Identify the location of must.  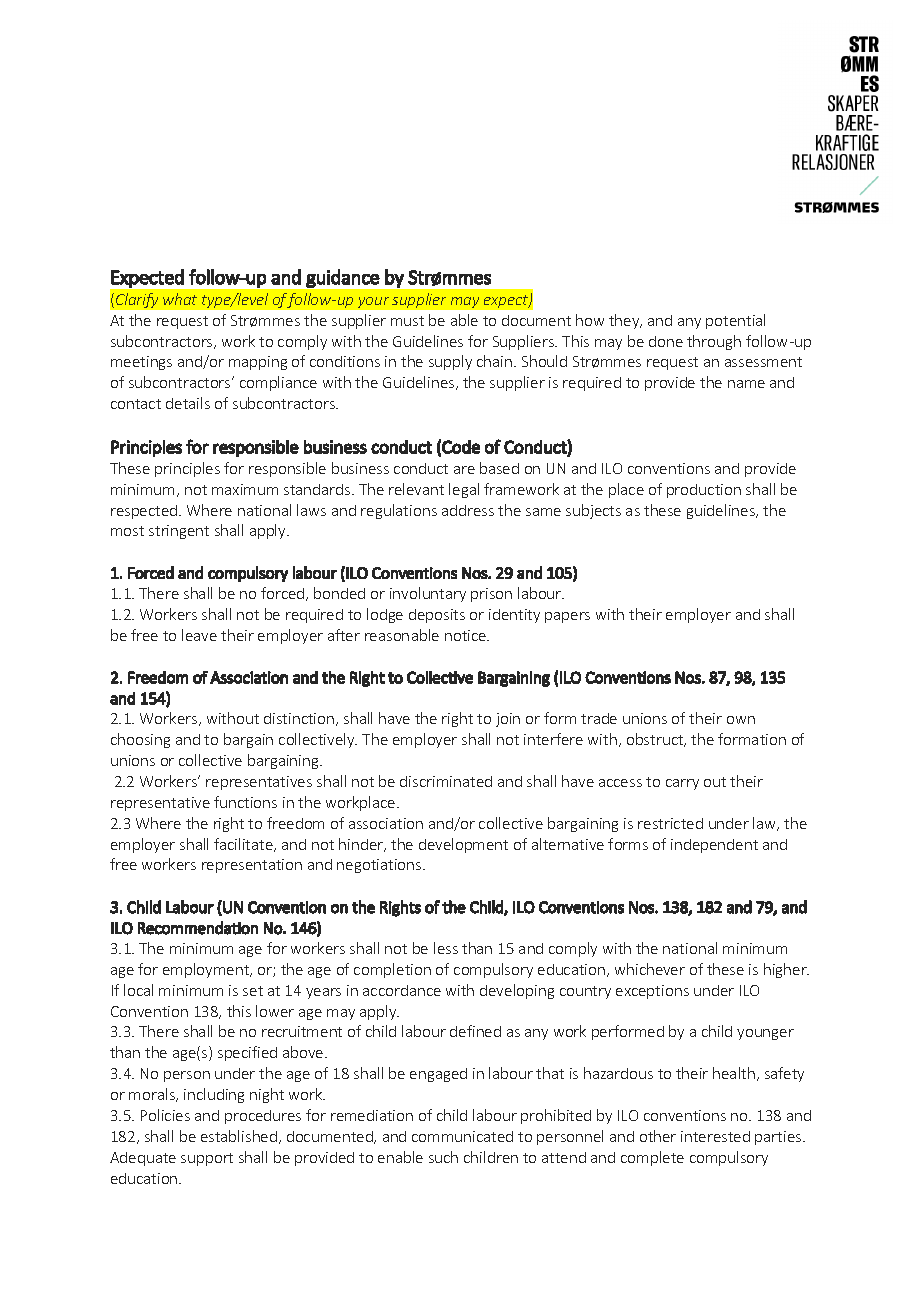
(407, 321).
